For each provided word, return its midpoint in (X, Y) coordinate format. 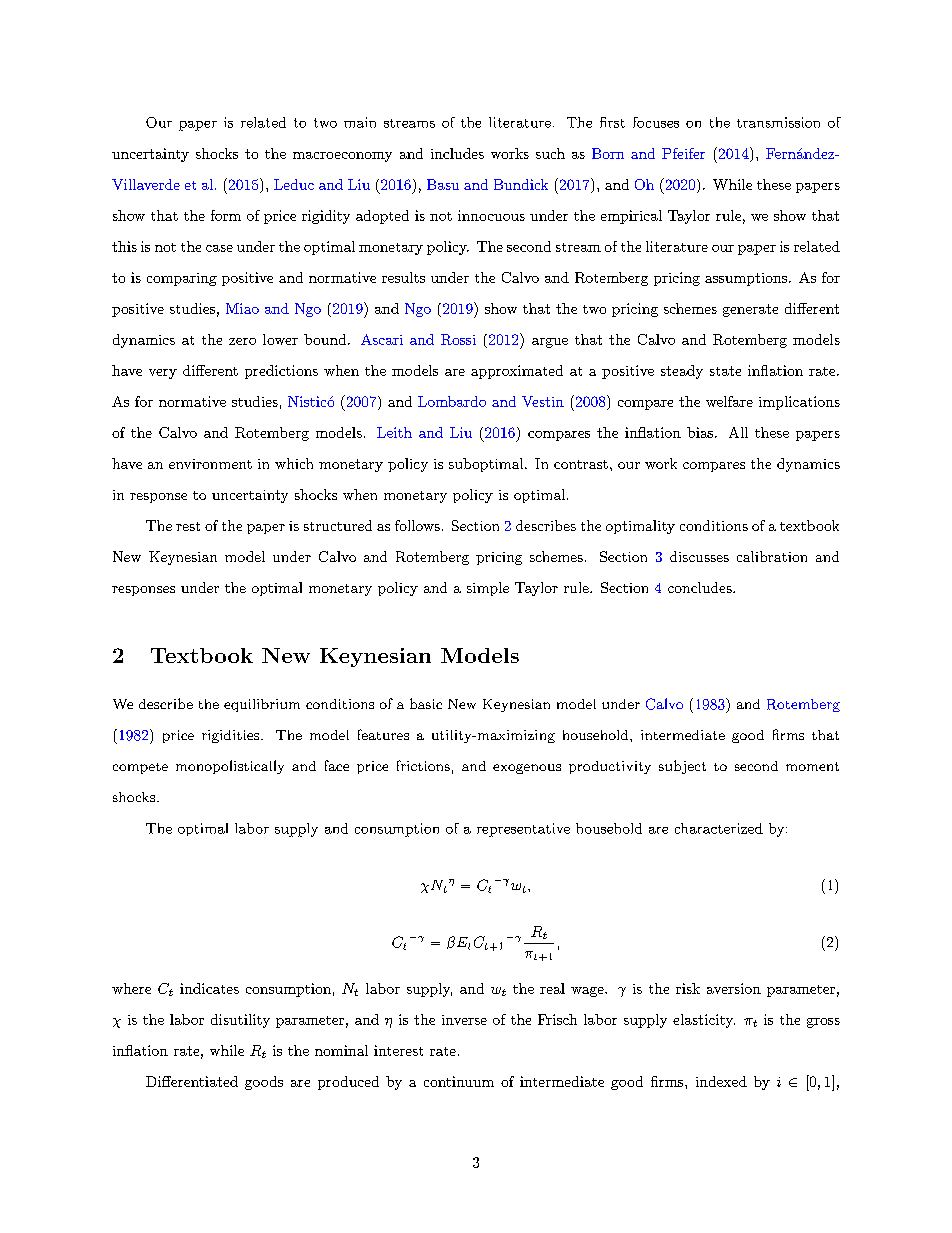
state (725, 371)
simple (488, 589)
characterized (719, 828)
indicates (209, 988)
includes (457, 153)
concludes (700, 587)
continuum (459, 1081)
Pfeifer (683, 153)
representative (523, 830)
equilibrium (262, 705)
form (226, 215)
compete (140, 768)
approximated (517, 372)
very (163, 374)
